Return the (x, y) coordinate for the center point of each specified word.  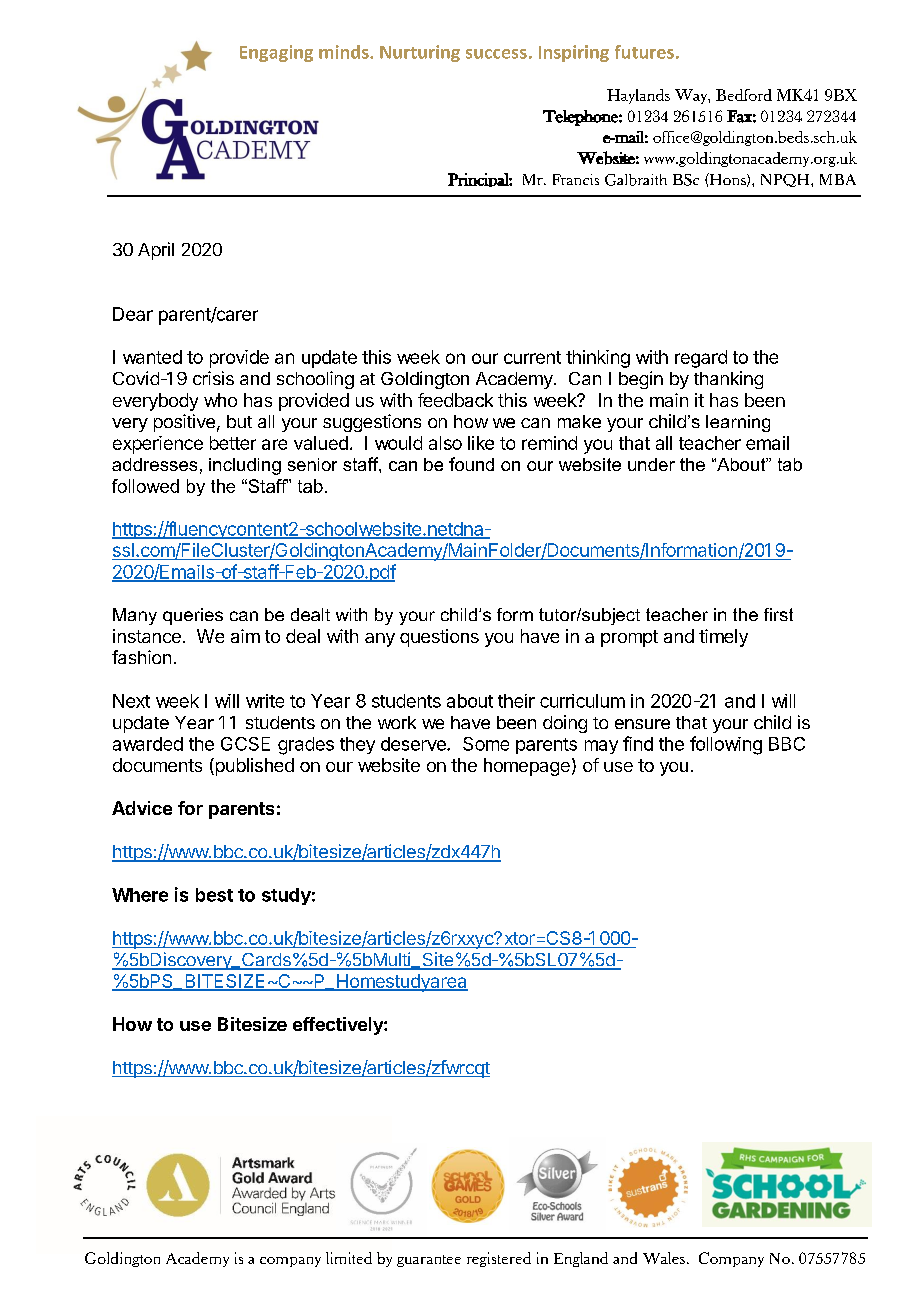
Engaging (276, 53)
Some (486, 744)
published (253, 767)
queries (193, 616)
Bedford (744, 95)
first (778, 614)
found (471, 464)
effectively (339, 1026)
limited (349, 1258)
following (726, 745)
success (496, 54)
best (214, 895)
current (532, 357)
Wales (664, 1258)
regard (701, 359)
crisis (213, 378)
